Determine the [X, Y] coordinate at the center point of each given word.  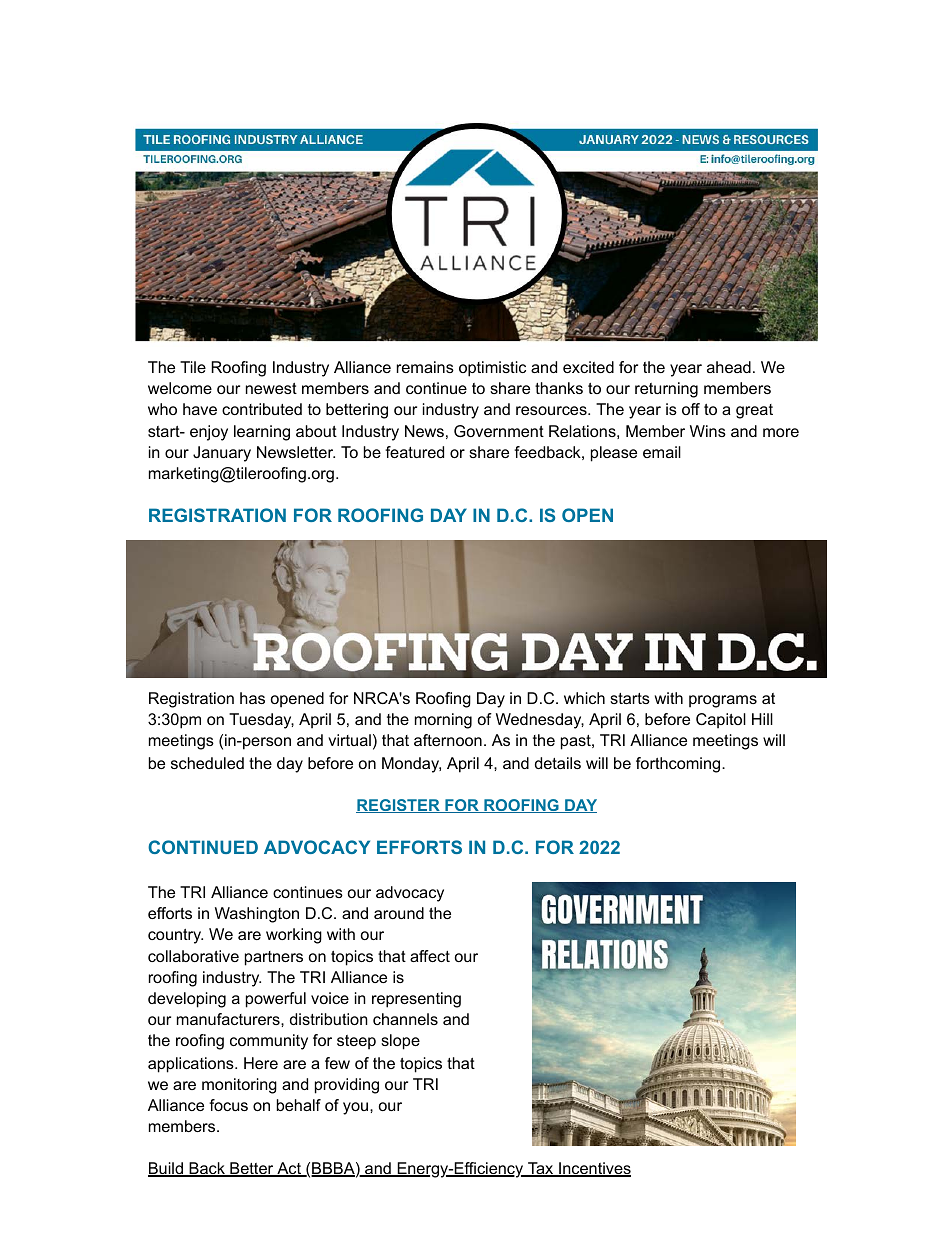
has [252, 698]
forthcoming [679, 765]
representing [416, 1000]
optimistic [492, 369]
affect [430, 956]
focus [228, 1105]
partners [274, 958]
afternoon [448, 740]
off [691, 409]
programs [723, 701]
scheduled [207, 763]
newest [271, 388]
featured [414, 452]
